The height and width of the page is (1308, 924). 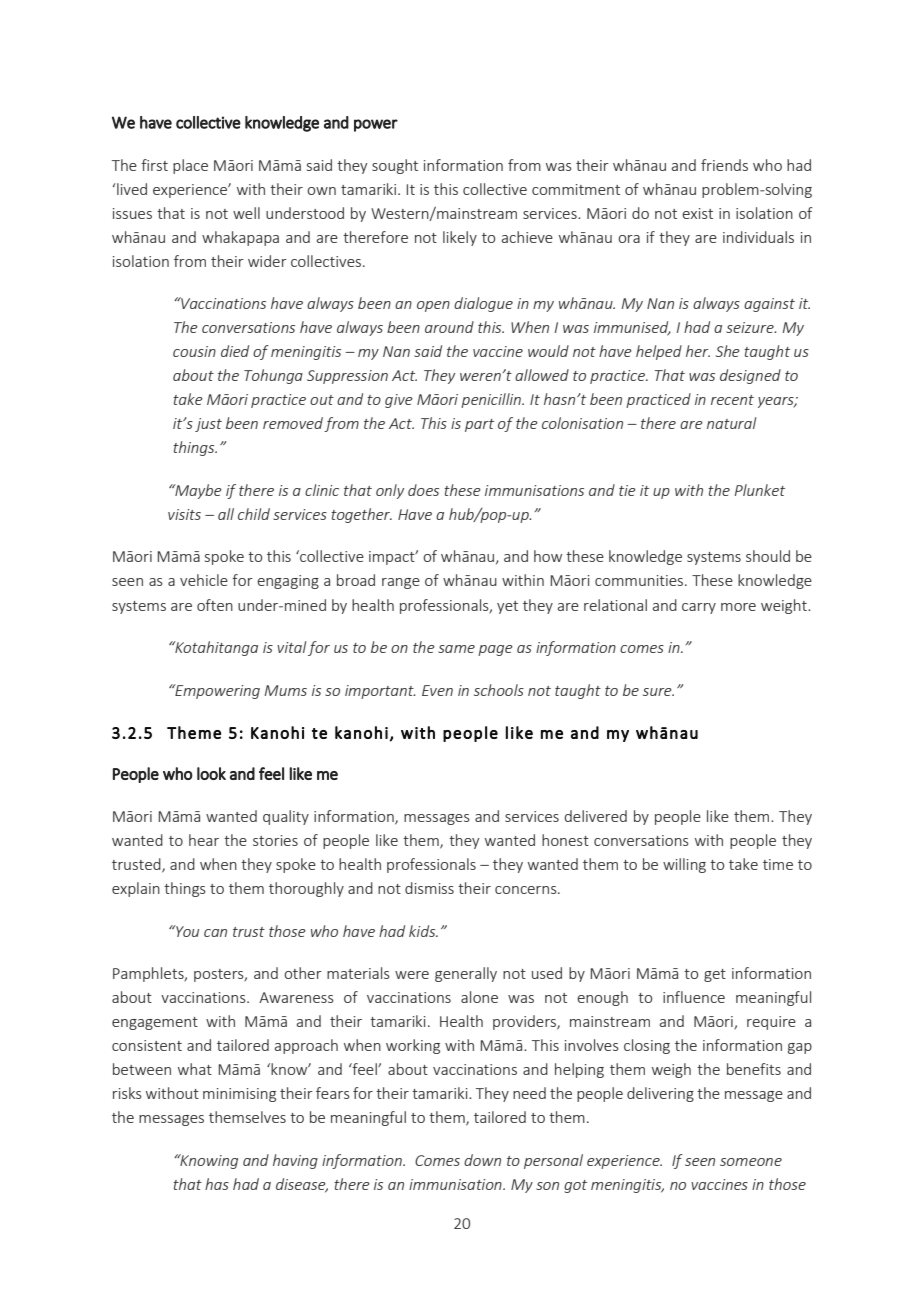 I want to click on does, so click(x=423, y=490).
